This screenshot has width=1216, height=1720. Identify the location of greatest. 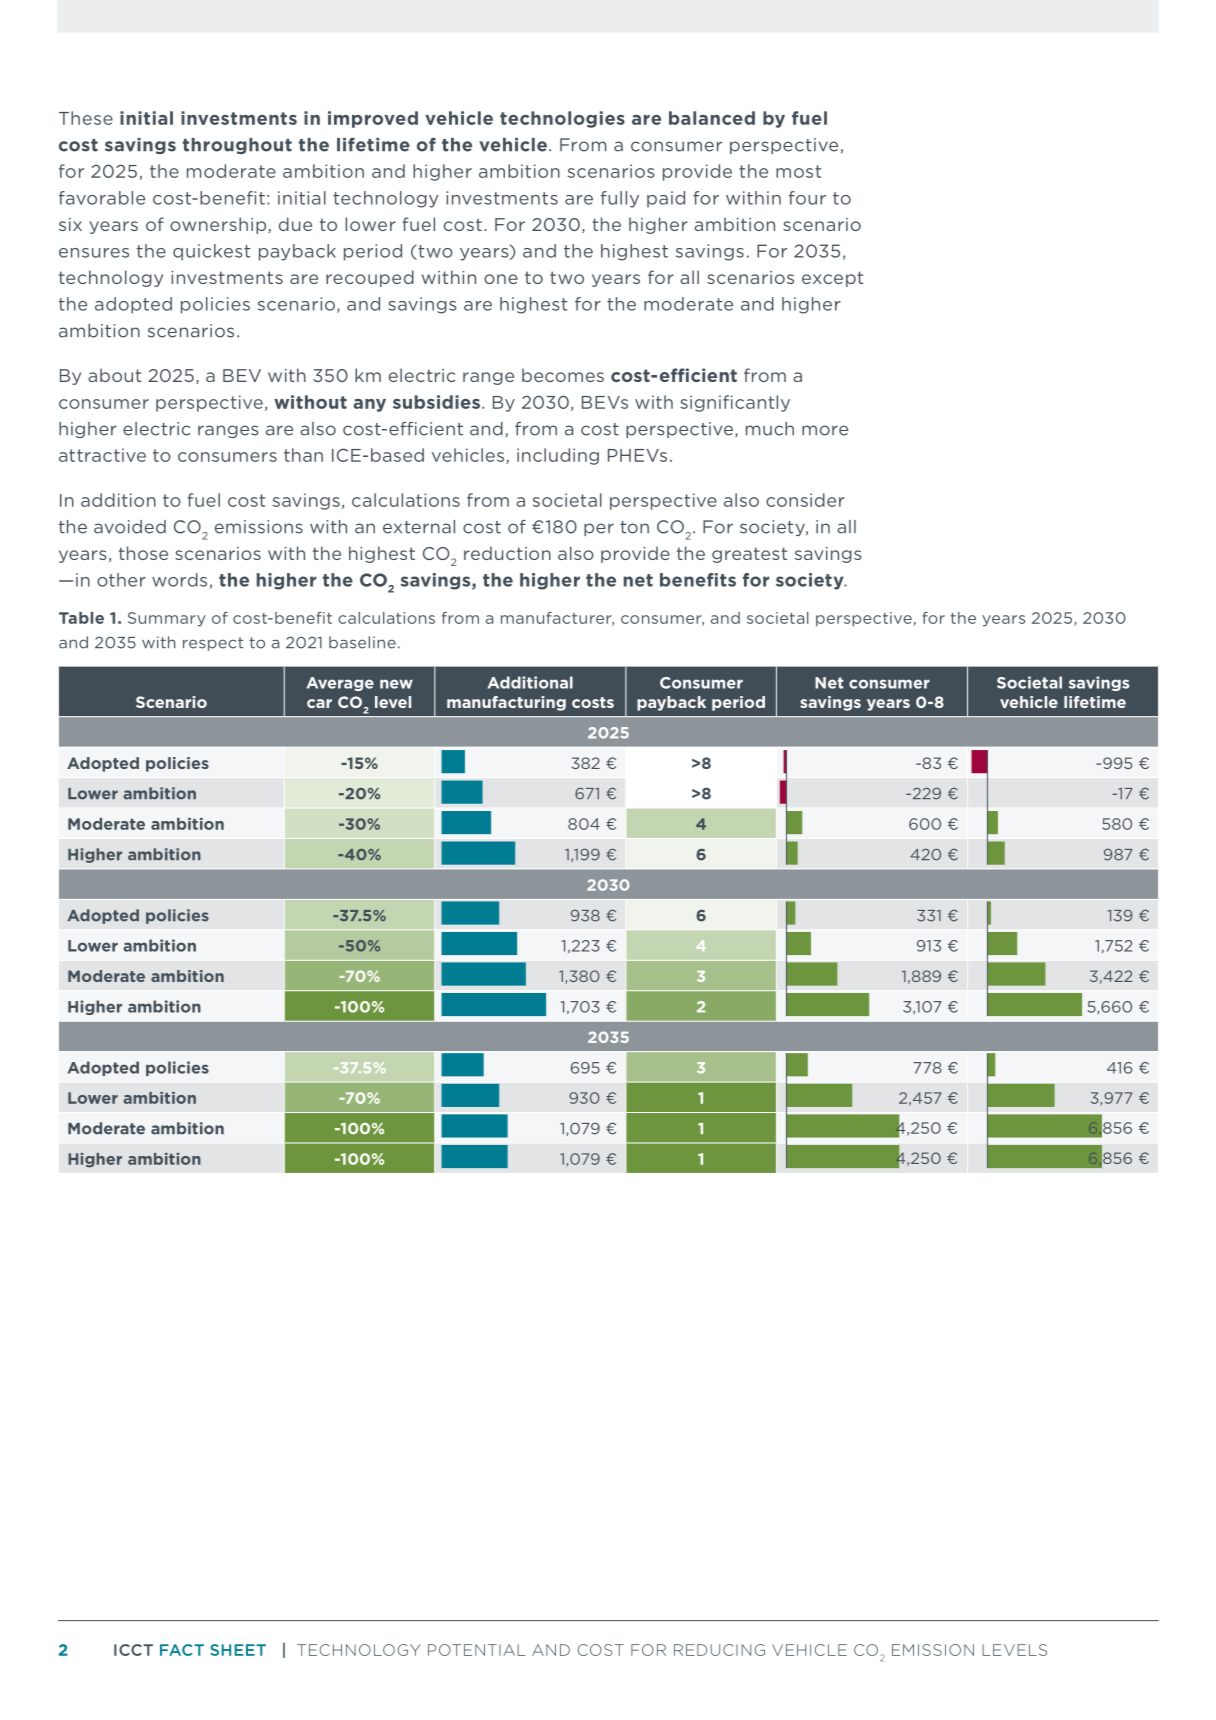
(749, 555).
